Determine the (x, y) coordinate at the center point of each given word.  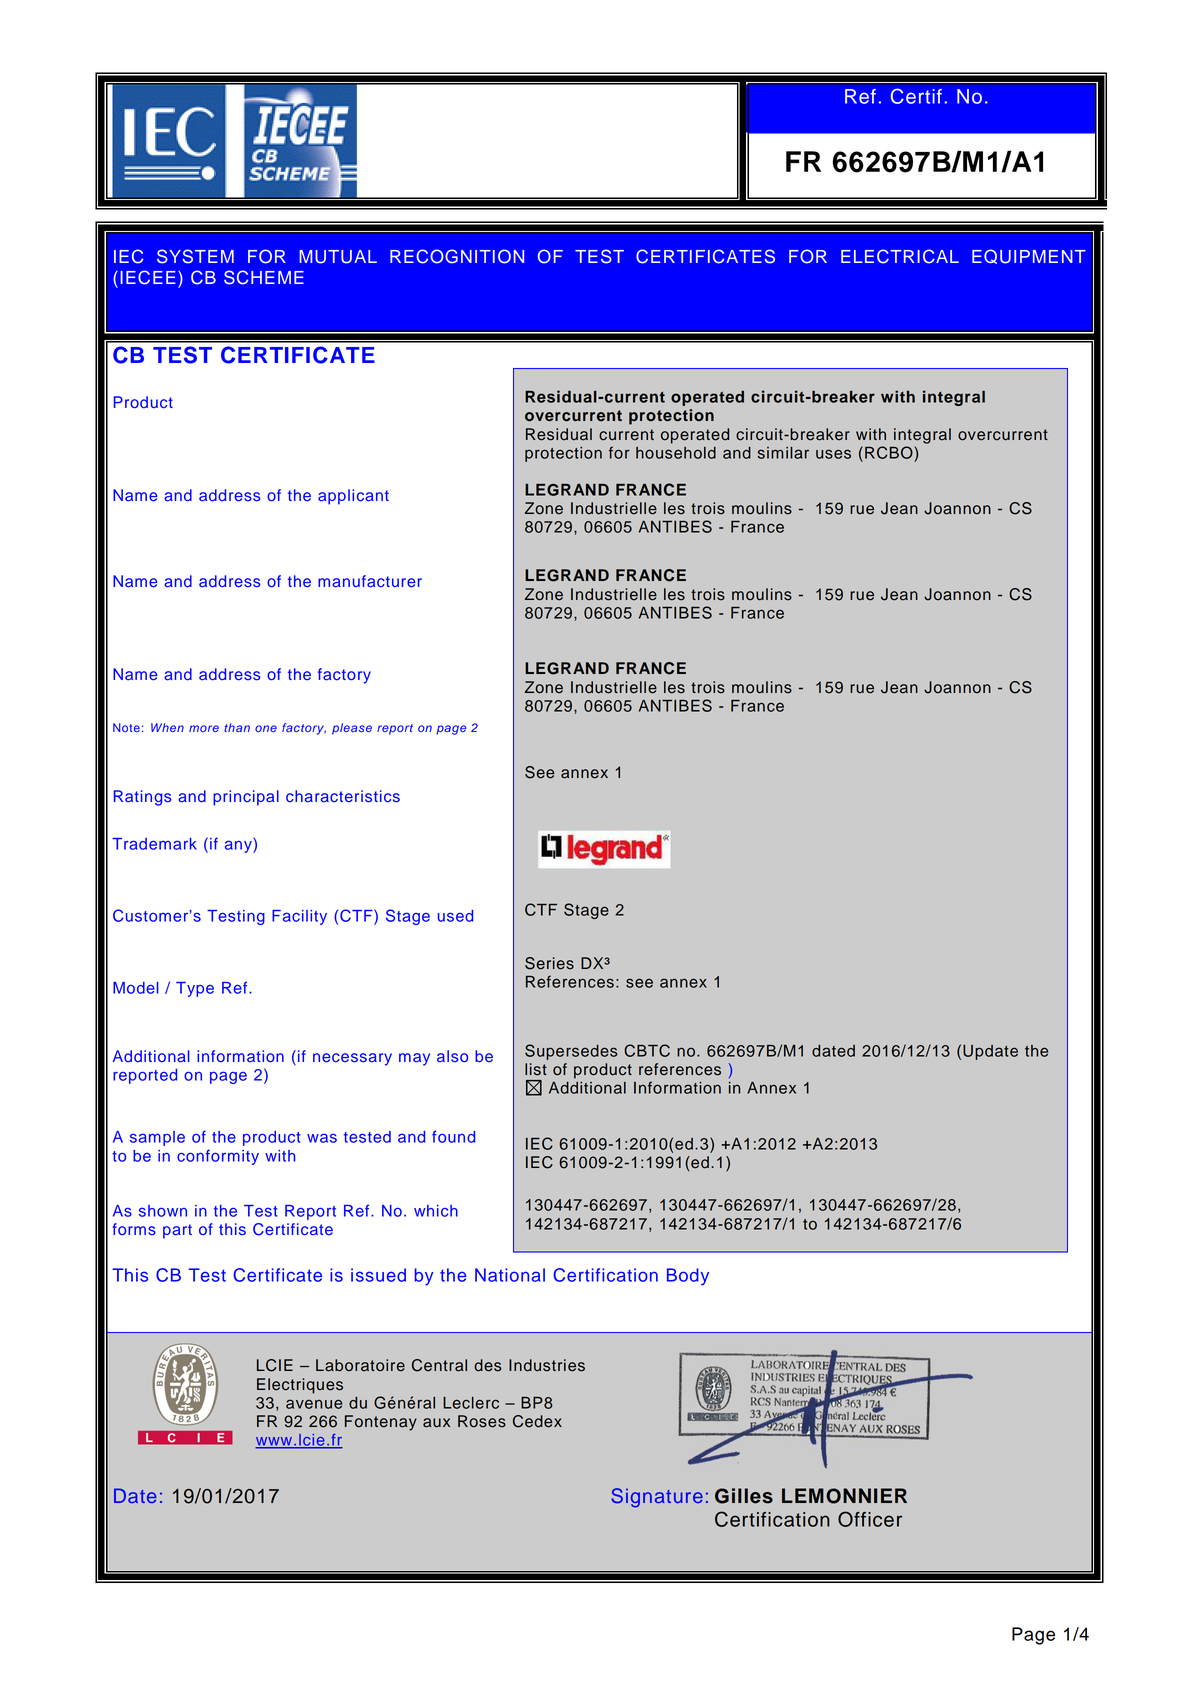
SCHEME (264, 277)
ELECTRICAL (900, 256)
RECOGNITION (457, 256)
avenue (314, 1404)
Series (549, 963)
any (239, 845)
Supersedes (571, 1052)
